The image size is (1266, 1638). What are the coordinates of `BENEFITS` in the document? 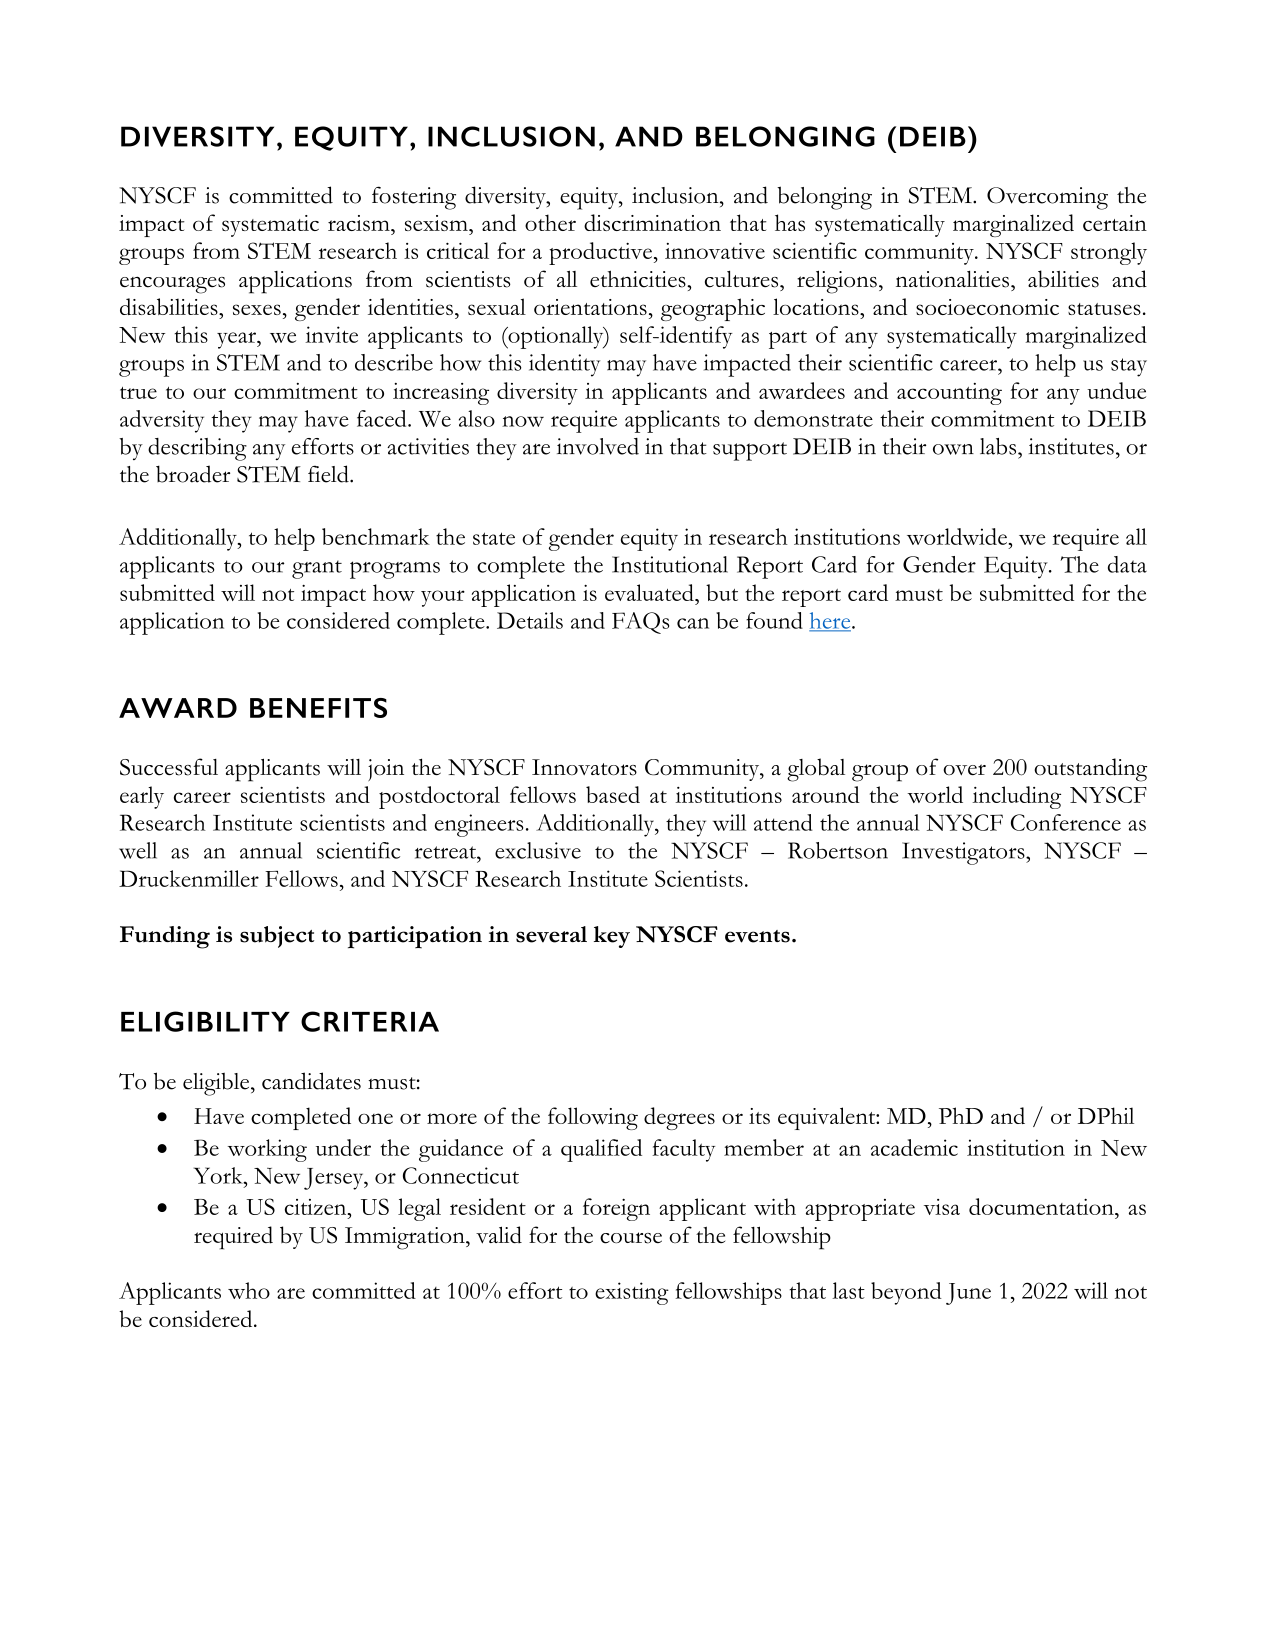 It's located at (318, 708).
